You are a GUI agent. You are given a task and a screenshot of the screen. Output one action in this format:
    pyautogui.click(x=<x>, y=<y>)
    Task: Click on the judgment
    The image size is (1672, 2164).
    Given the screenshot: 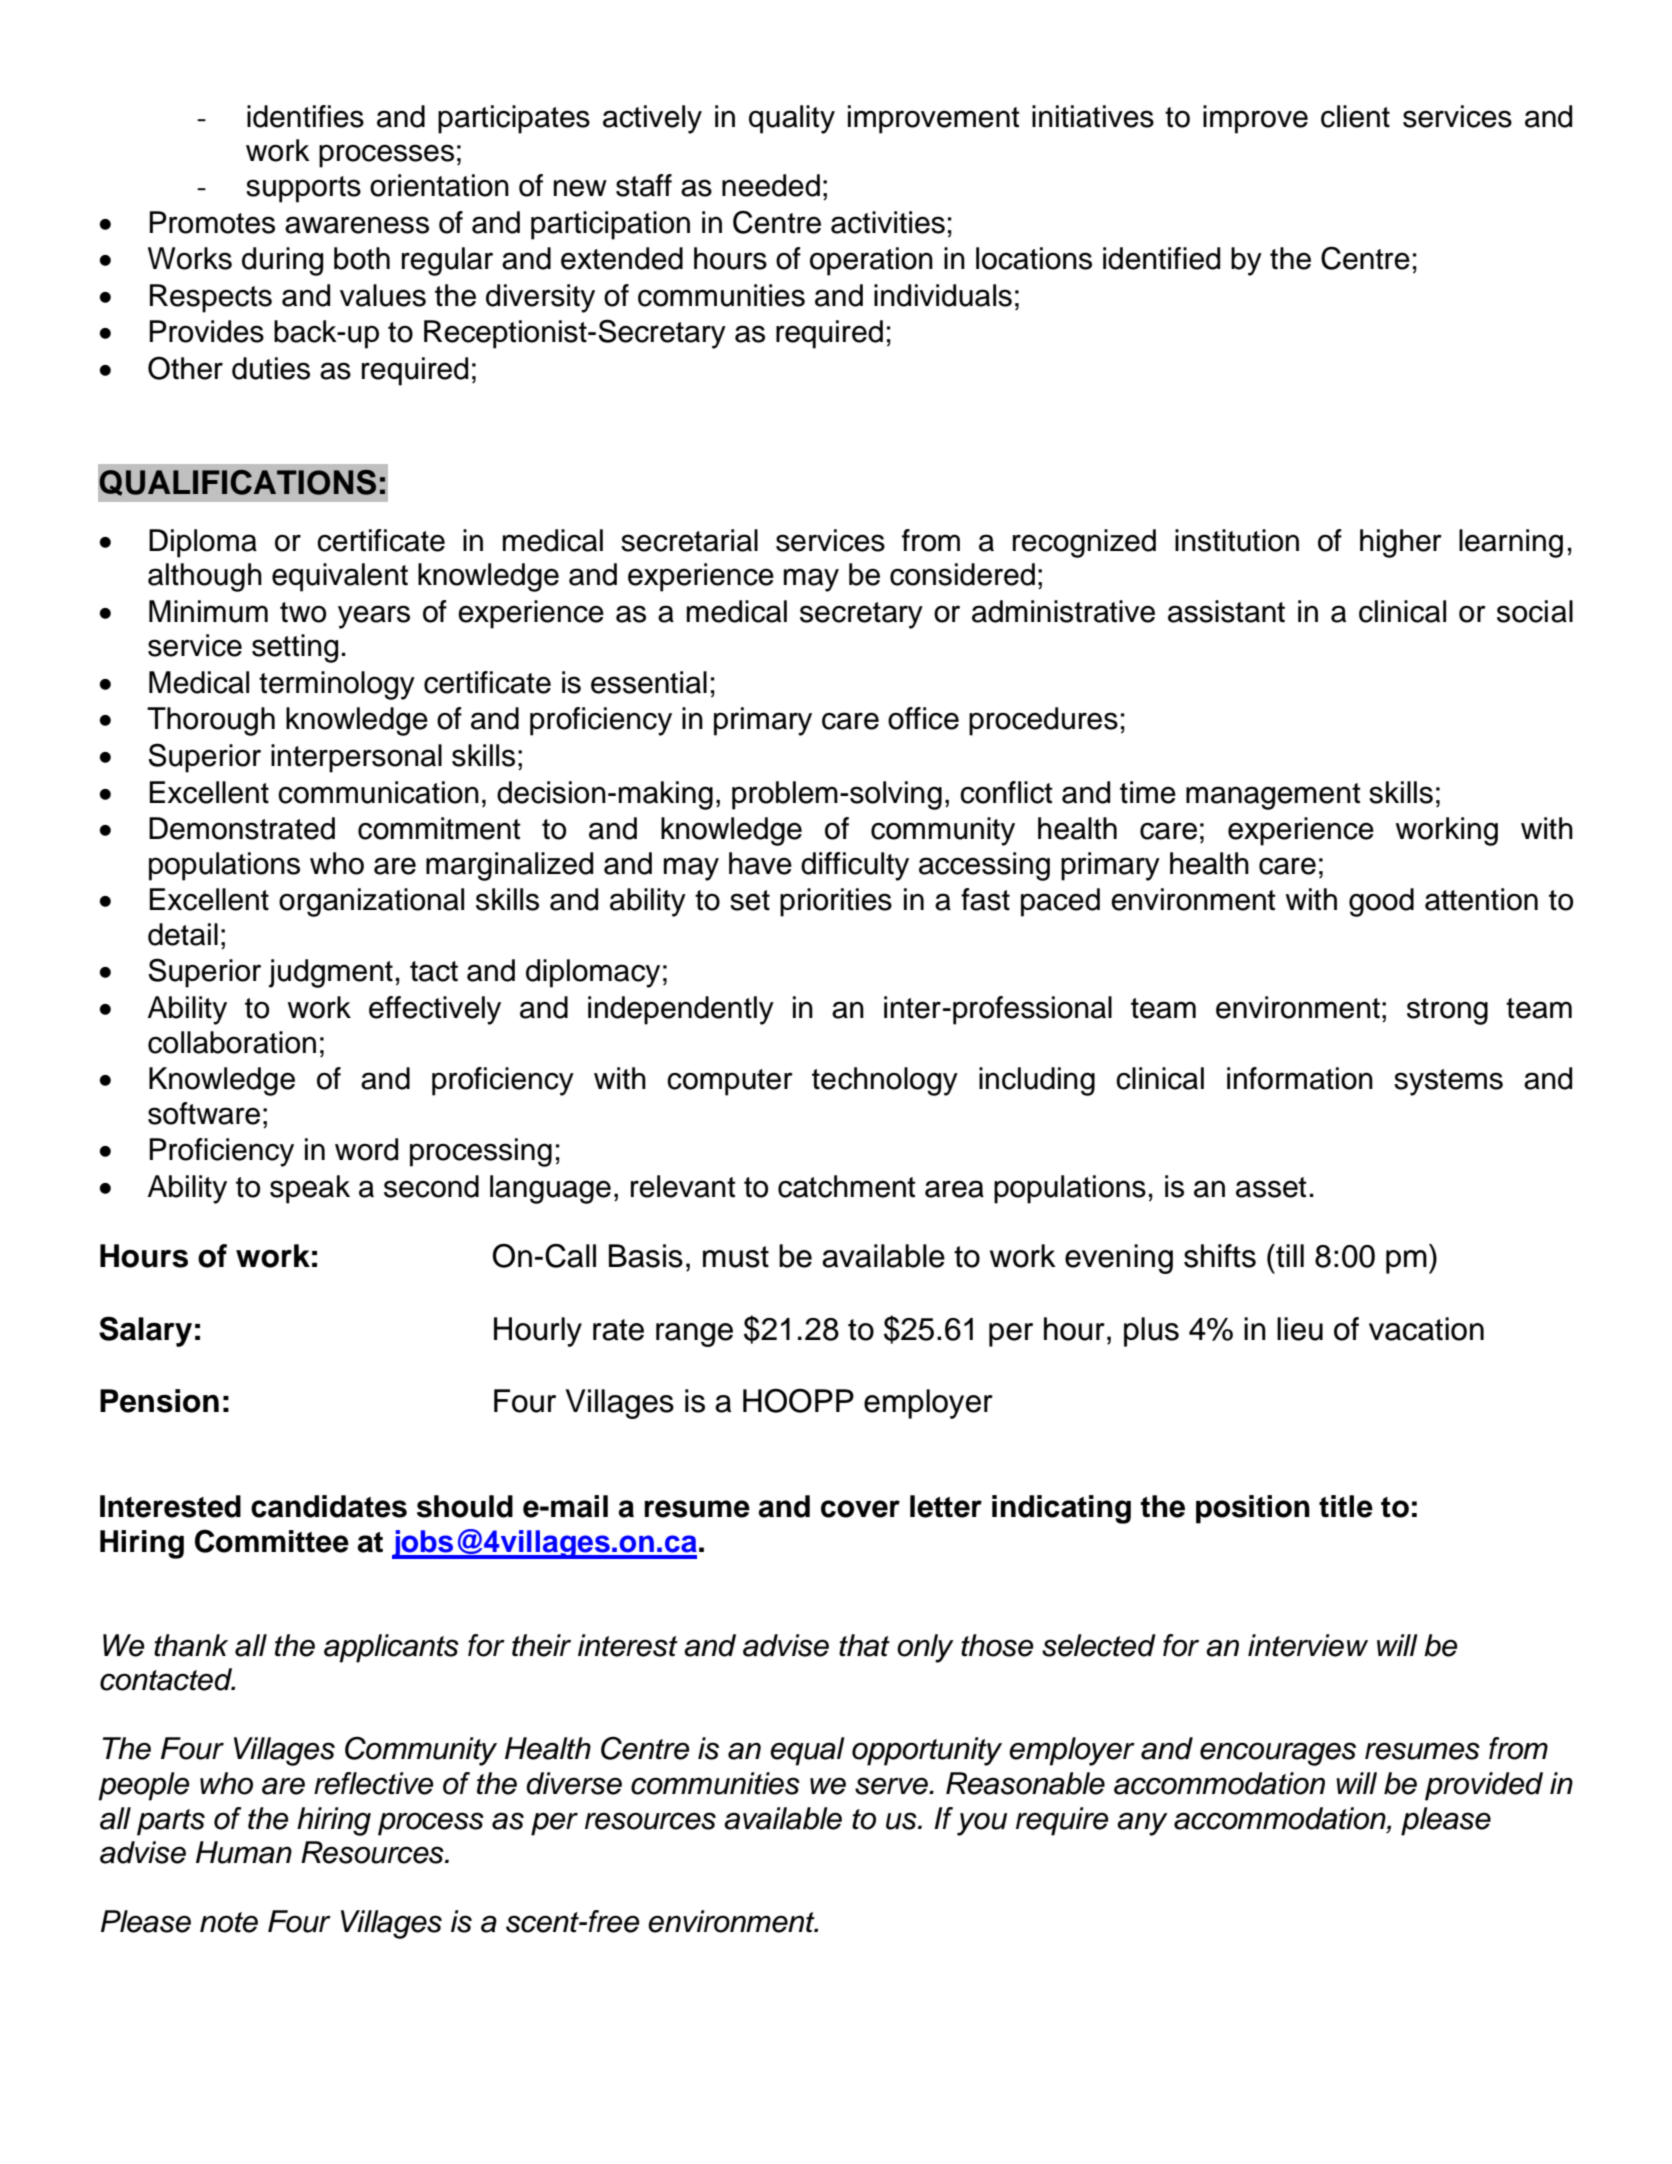 What is the action you would take?
    pyautogui.click(x=331, y=973)
